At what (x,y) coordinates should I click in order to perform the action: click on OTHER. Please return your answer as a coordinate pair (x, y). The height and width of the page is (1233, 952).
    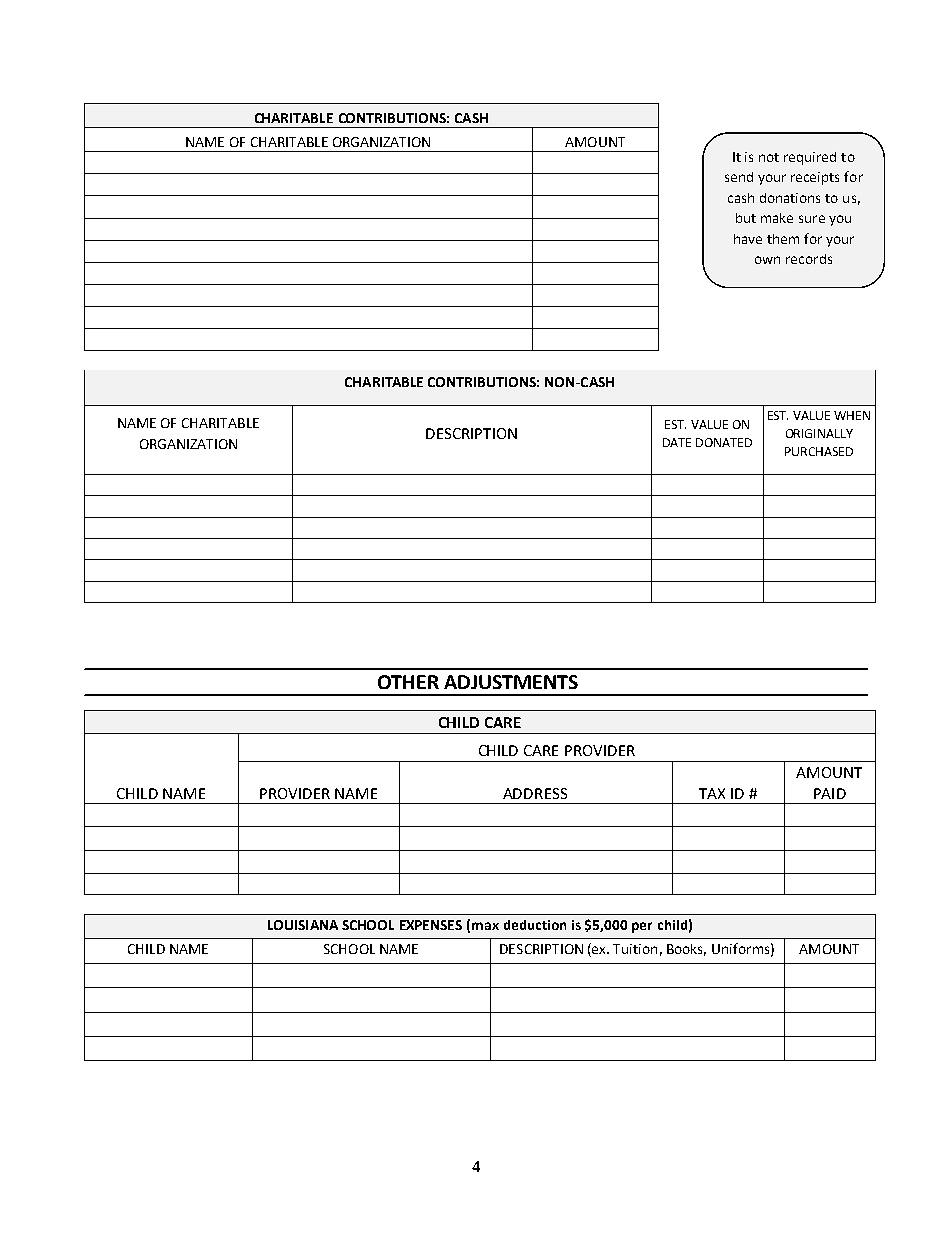
    Looking at the image, I should click on (408, 682).
